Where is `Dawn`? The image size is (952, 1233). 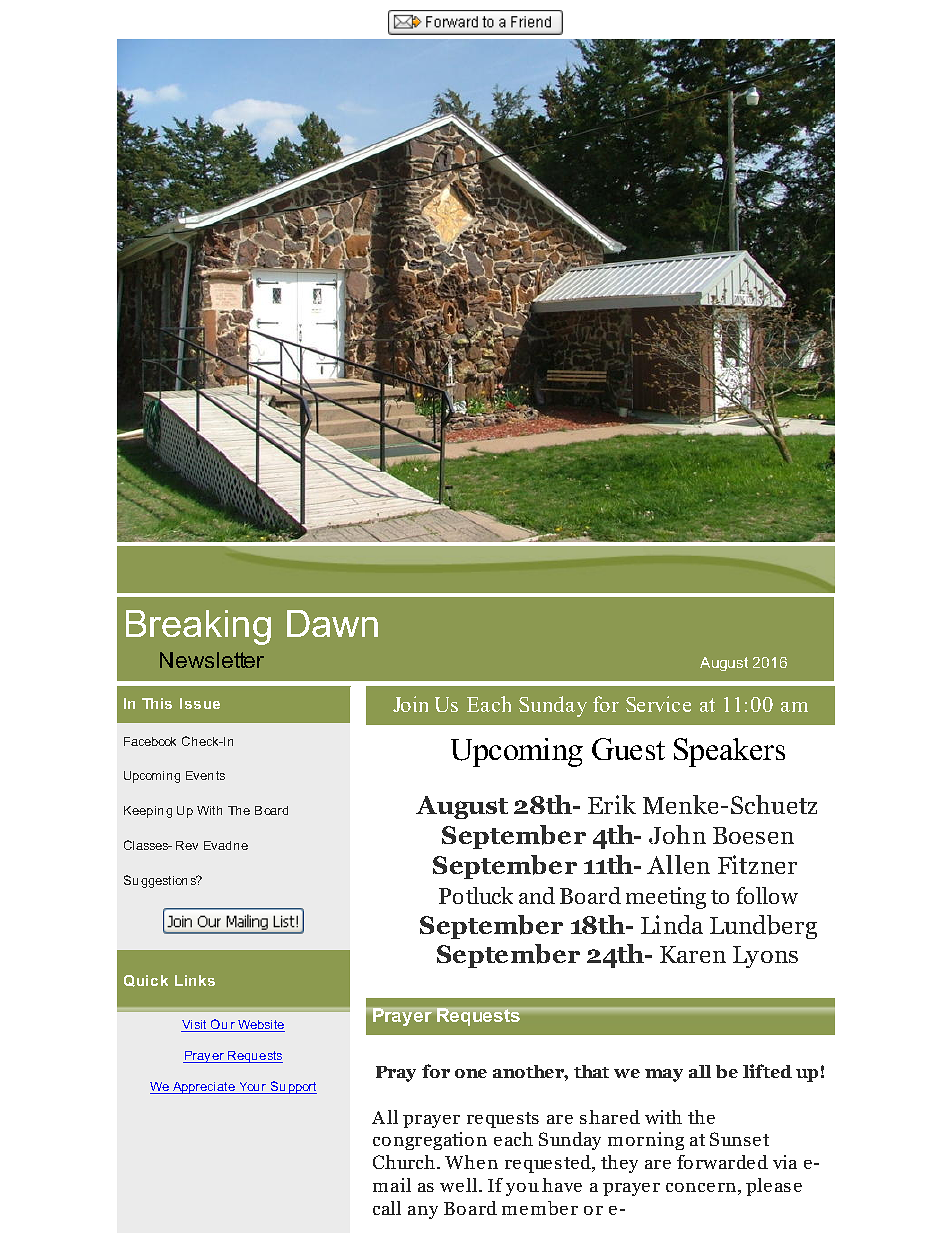
Dawn is located at coordinates (332, 623).
